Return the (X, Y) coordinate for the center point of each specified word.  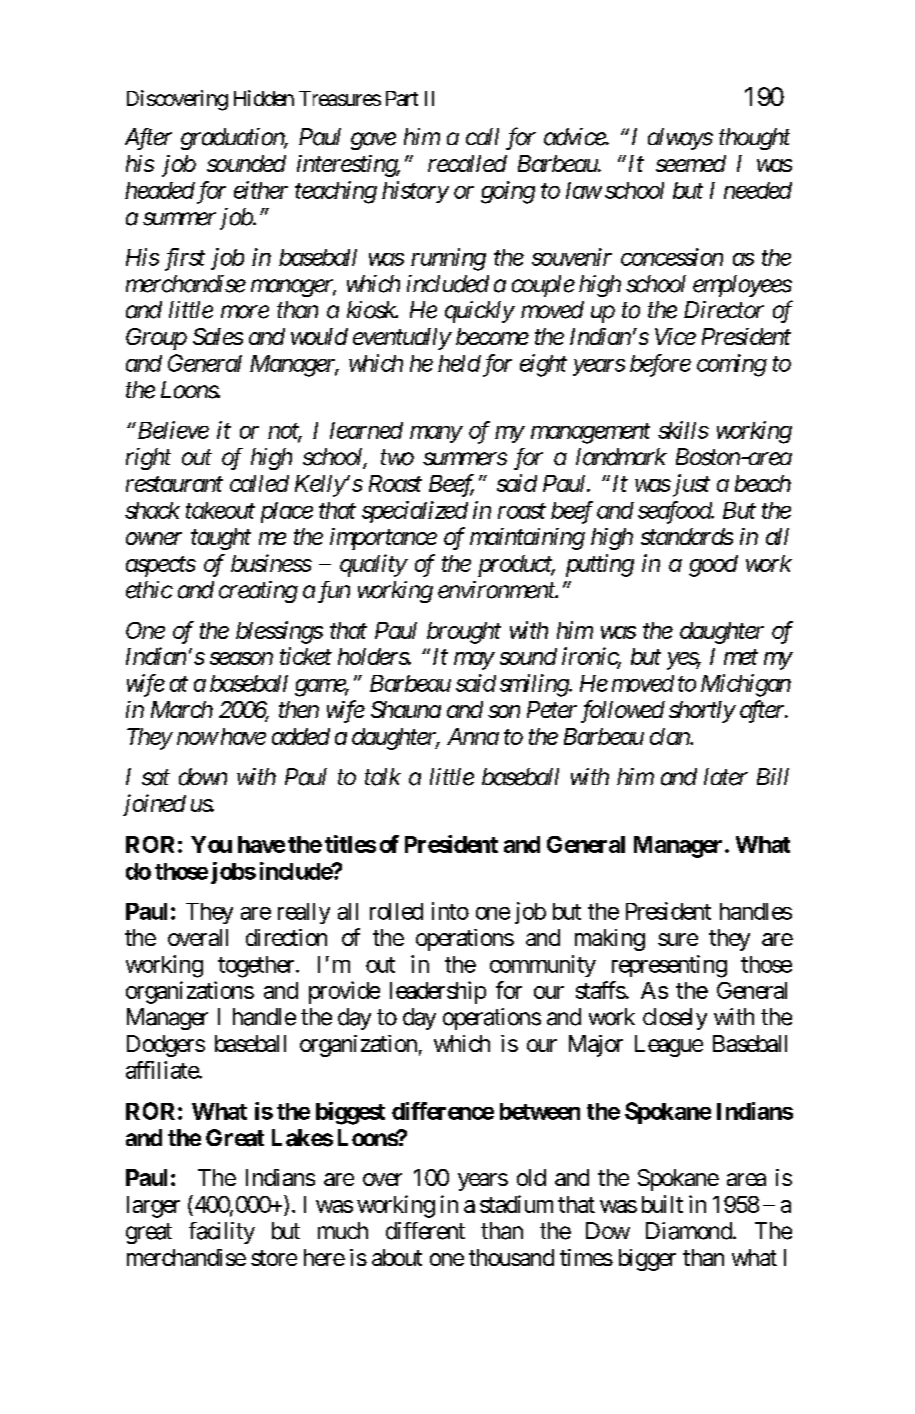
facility (222, 1233)
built (662, 1204)
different (425, 1231)
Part (402, 98)
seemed (691, 163)
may (474, 661)
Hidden (264, 98)
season (241, 658)
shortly (702, 712)
